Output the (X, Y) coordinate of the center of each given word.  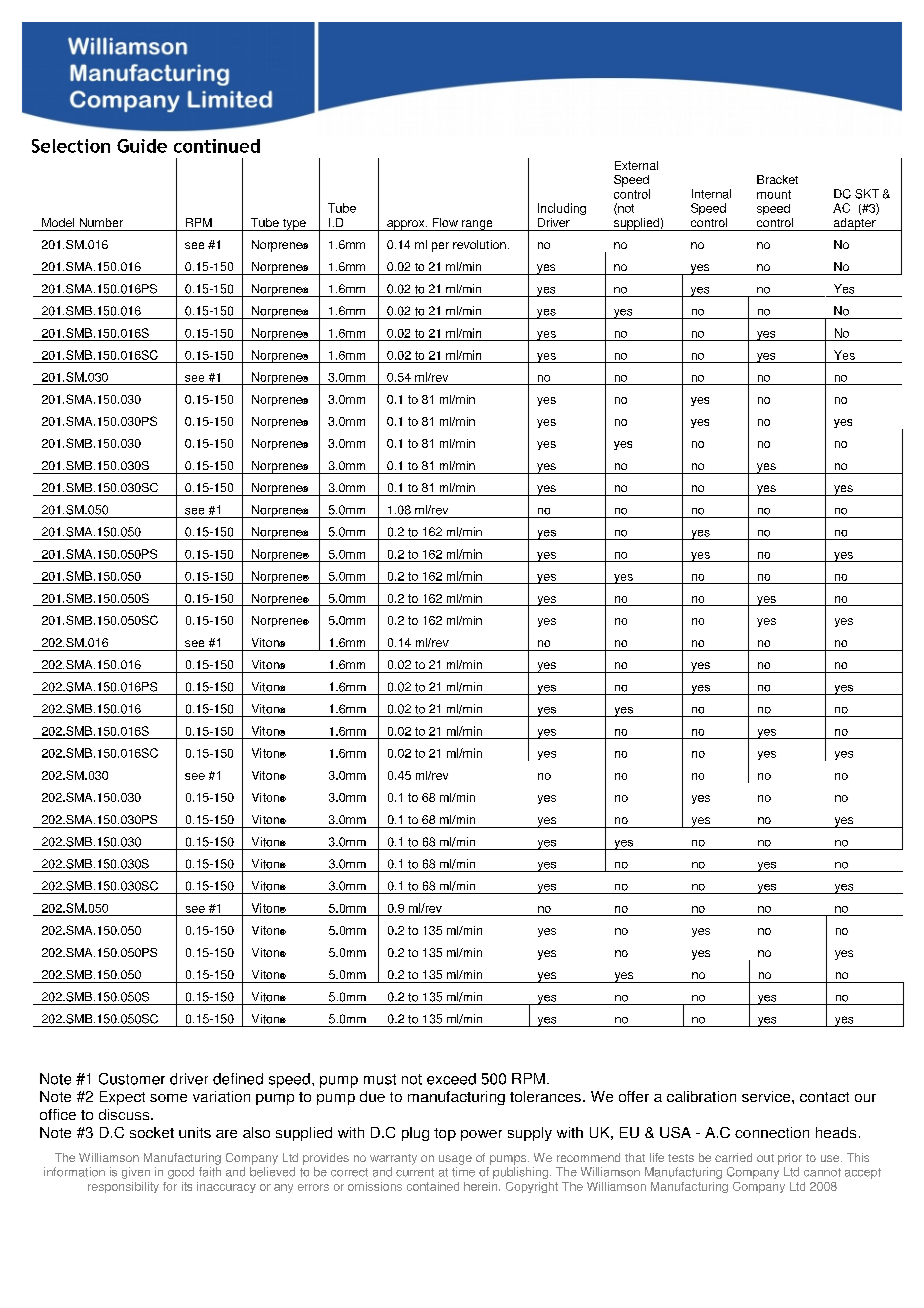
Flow (445, 222)
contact (824, 1097)
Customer (132, 1079)
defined (238, 1079)
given (136, 1173)
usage (455, 1160)
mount (774, 194)
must (380, 1079)
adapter (854, 224)
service (767, 1096)
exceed (451, 1079)
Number (101, 222)
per (440, 247)
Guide (142, 146)
